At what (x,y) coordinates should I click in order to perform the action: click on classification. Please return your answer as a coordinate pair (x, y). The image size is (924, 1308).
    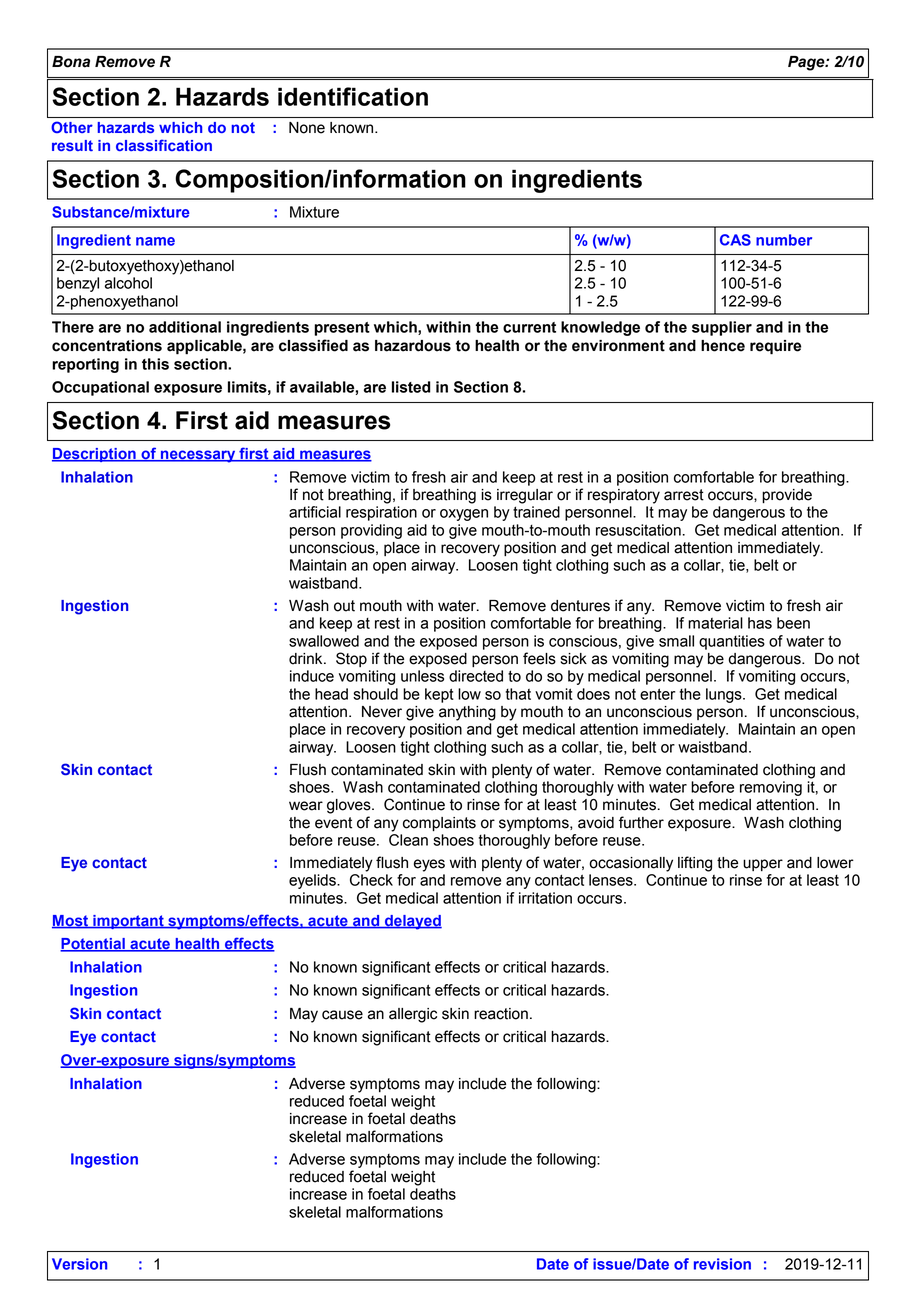
    Looking at the image, I should click on (164, 145).
